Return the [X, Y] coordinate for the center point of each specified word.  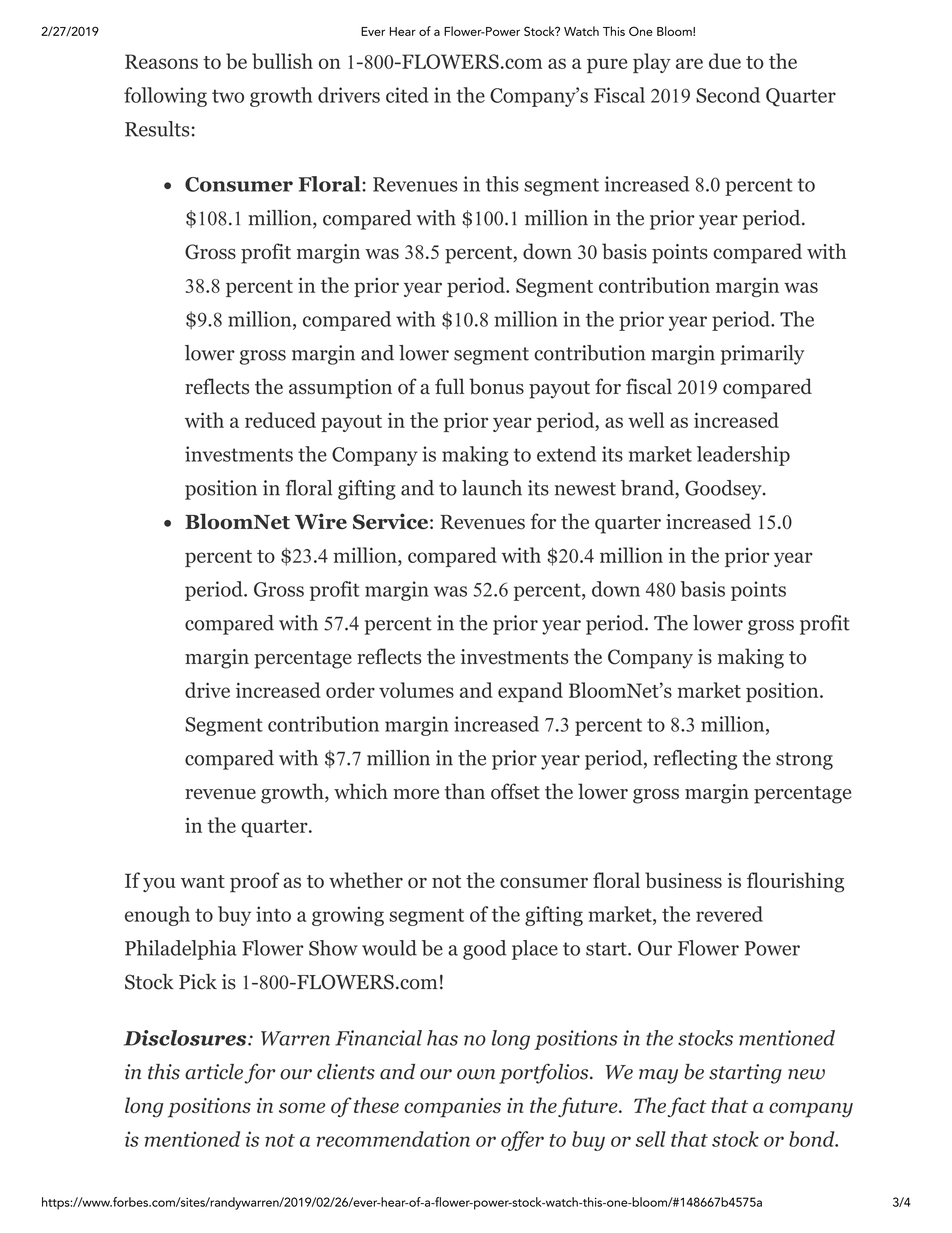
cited [407, 95]
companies [452, 1108]
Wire [321, 521]
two [228, 96]
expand [530, 692]
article [214, 1072]
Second [728, 95]
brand [649, 489]
